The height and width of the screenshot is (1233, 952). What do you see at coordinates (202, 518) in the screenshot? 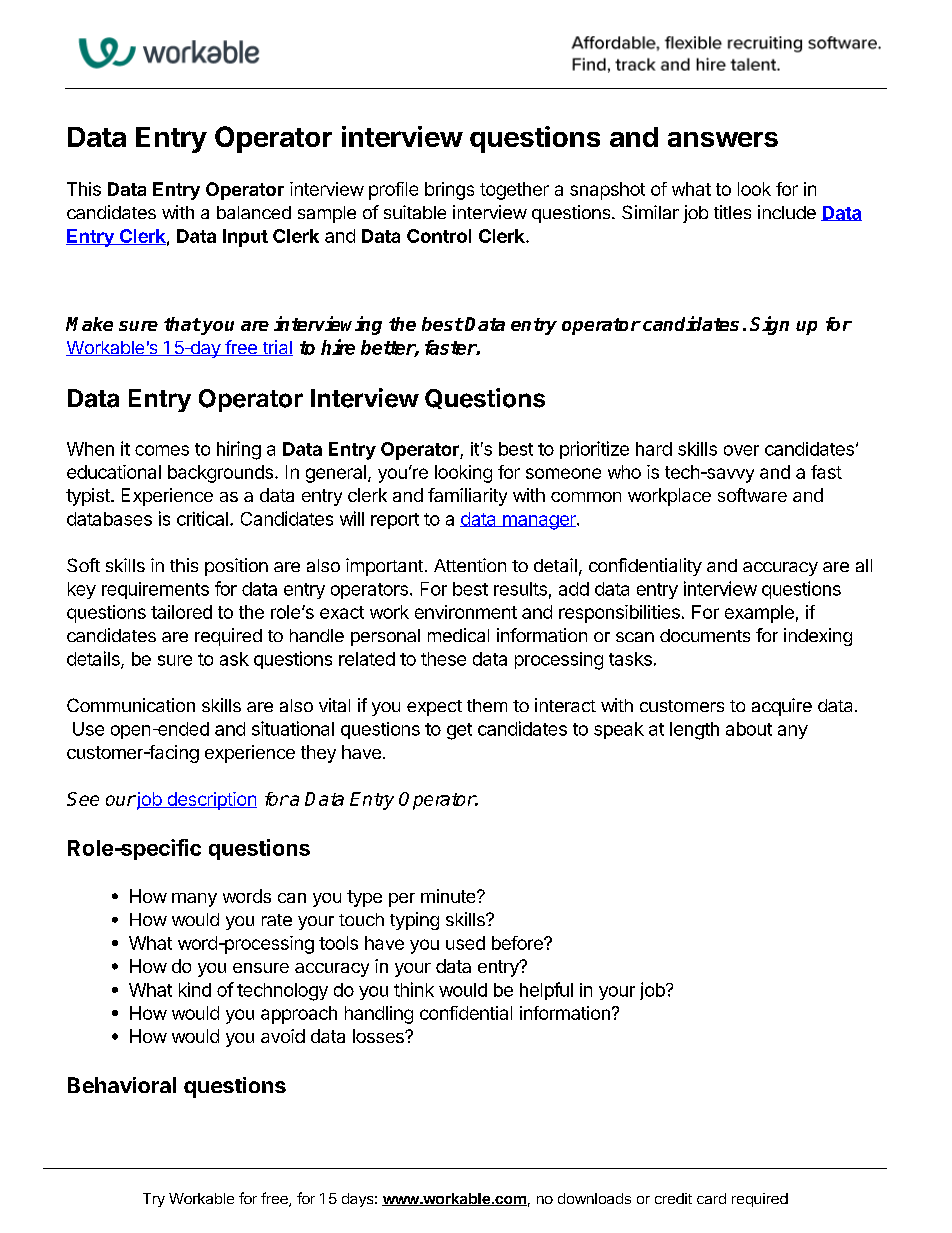
I see `critical` at bounding box center [202, 518].
